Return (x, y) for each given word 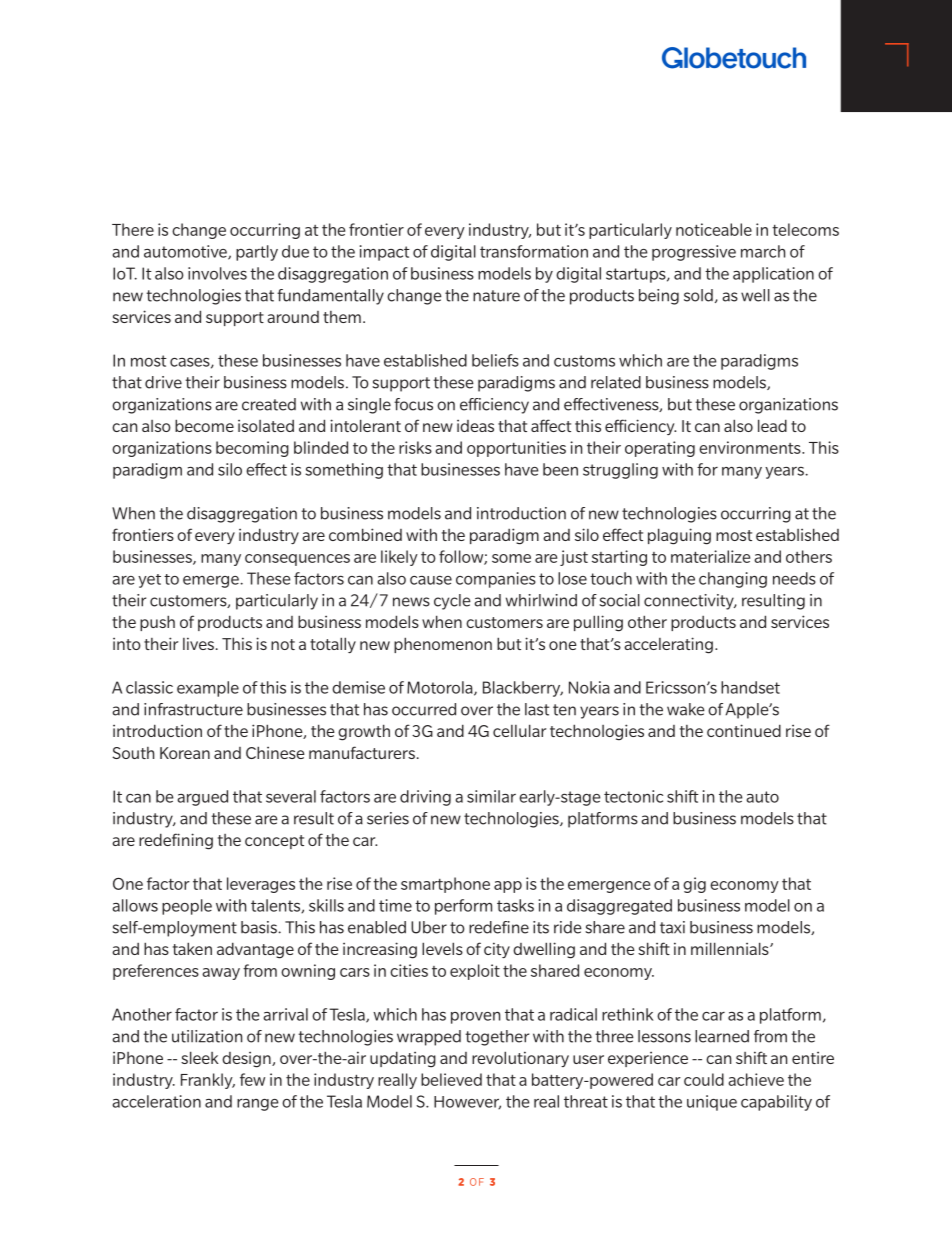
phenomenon (443, 645)
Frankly (208, 1081)
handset (750, 687)
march (763, 251)
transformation (534, 251)
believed (451, 1079)
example (208, 689)
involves (217, 273)
